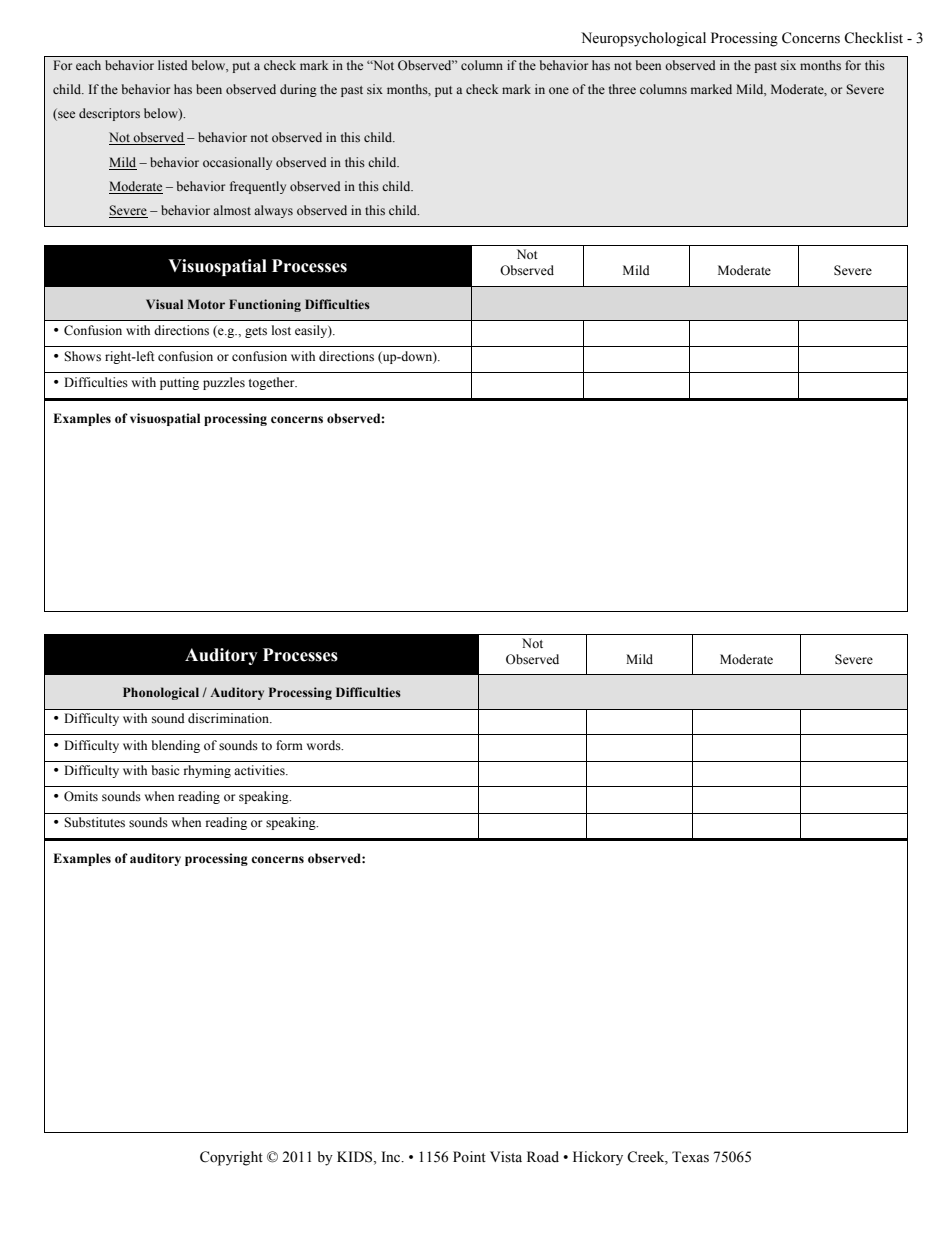  What do you see at coordinates (161, 693) in the document?
I see `Phonological` at bounding box center [161, 693].
